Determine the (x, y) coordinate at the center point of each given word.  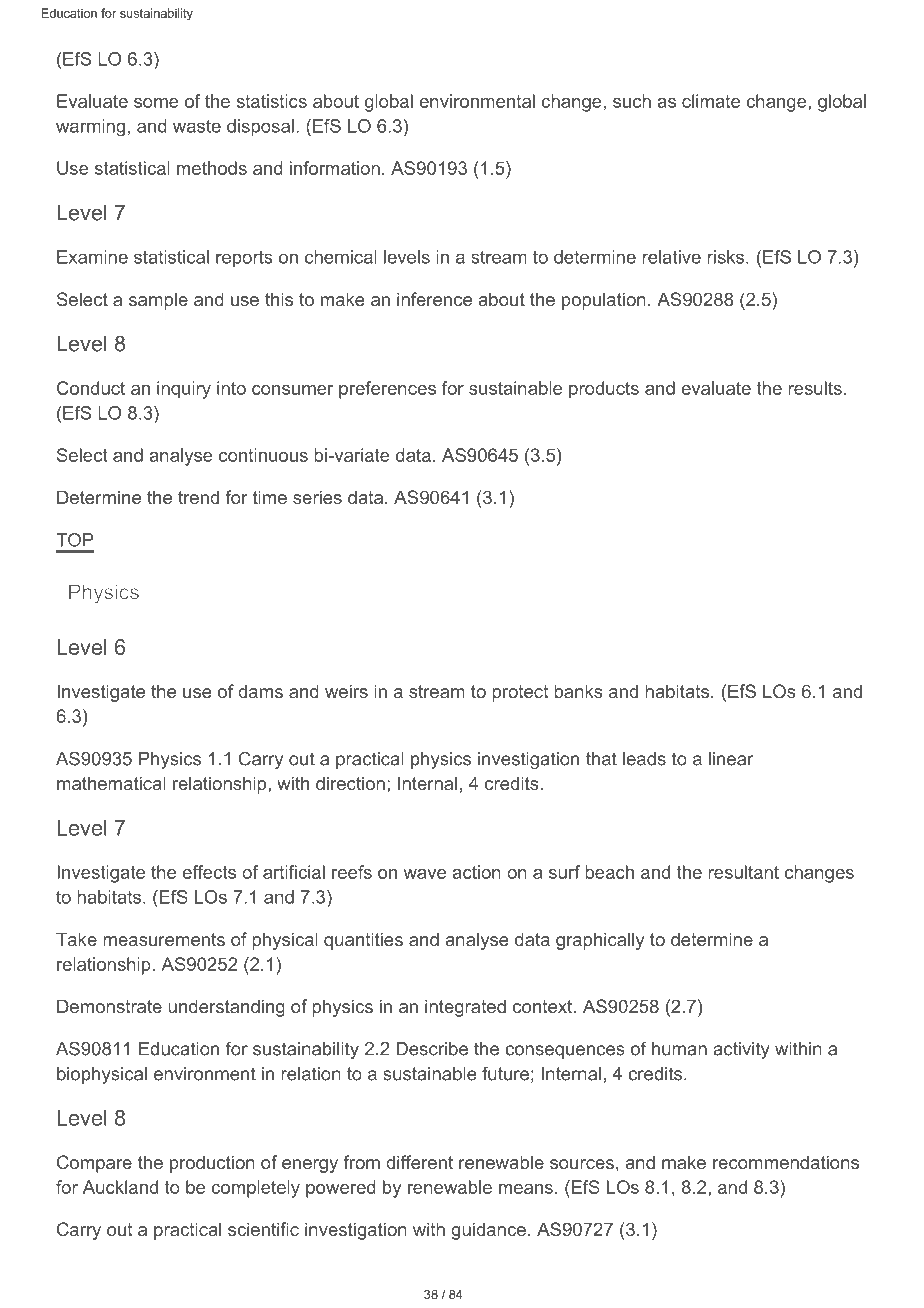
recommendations (786, 1162)
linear (731, 759)
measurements (164, 939)
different (419, 1162)
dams (260, 691)
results (815, 388)
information (335, 168)
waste (197, 126)
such (632, 101)
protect (520, 693)
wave (424, 874)
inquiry (184, 390)
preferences (387, 390)
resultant (743, 872)
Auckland (120, 1187)
